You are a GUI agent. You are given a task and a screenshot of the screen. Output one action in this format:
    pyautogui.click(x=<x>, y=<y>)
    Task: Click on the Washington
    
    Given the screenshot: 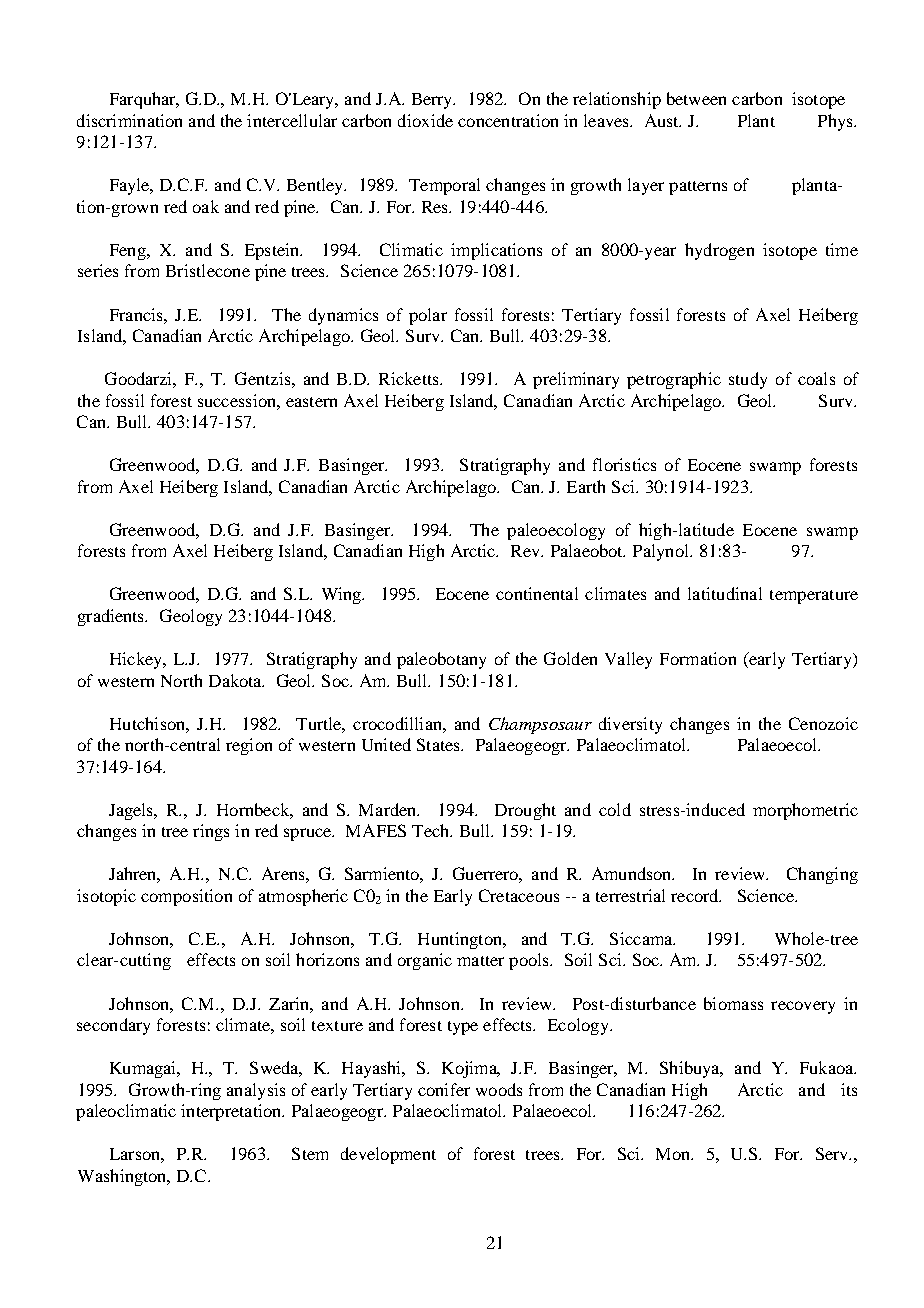 What is the action you would take?
    pyautogui.click(x=123, y=1177)
